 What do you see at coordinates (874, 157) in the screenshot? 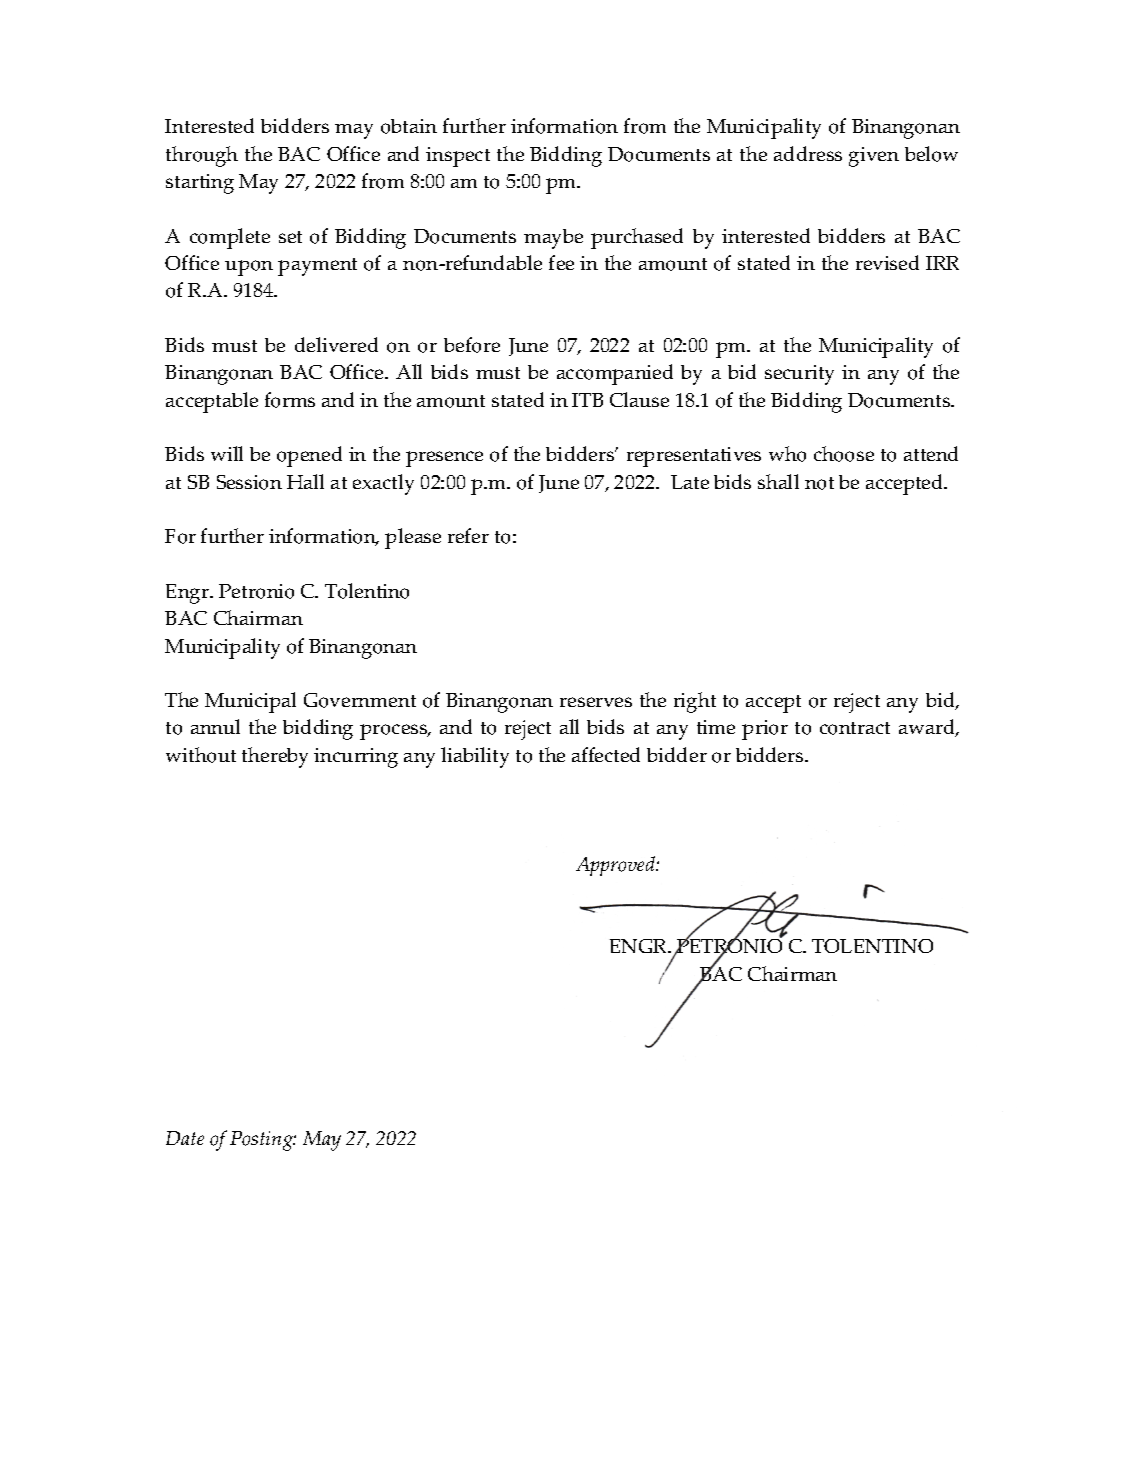
I see `given` at bounding box center [874, 157].
